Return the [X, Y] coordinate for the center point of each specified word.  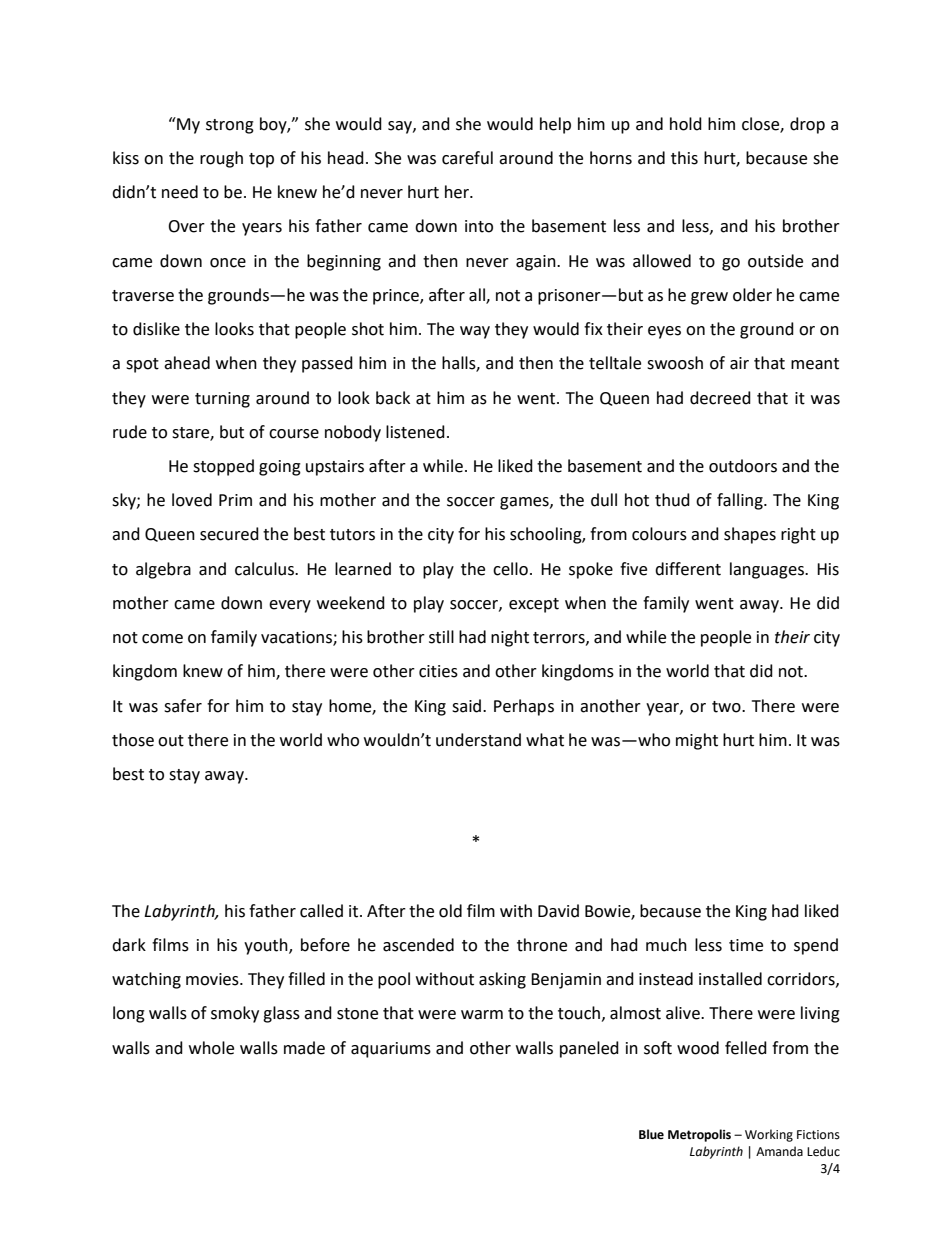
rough [221, 159]
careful [467, 158]
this [684, 158]
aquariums [391, 1050]
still [441, 637]
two [727, 707]
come [162, 639]
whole [211, 1048]
